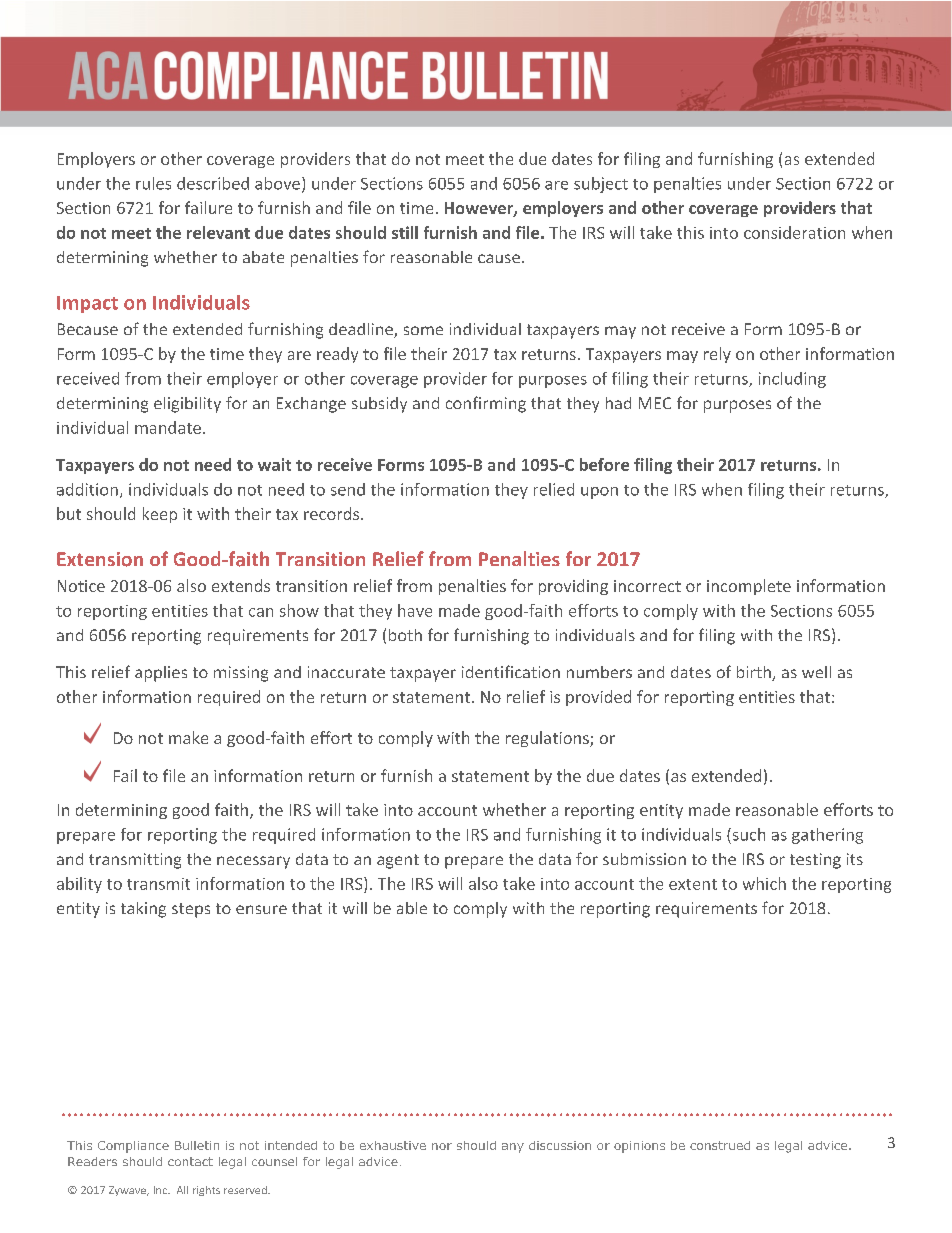  What do you see at coordinates (190, 1161) in the screenshot?
I see `contact` at bounding box center [190, 1161].
